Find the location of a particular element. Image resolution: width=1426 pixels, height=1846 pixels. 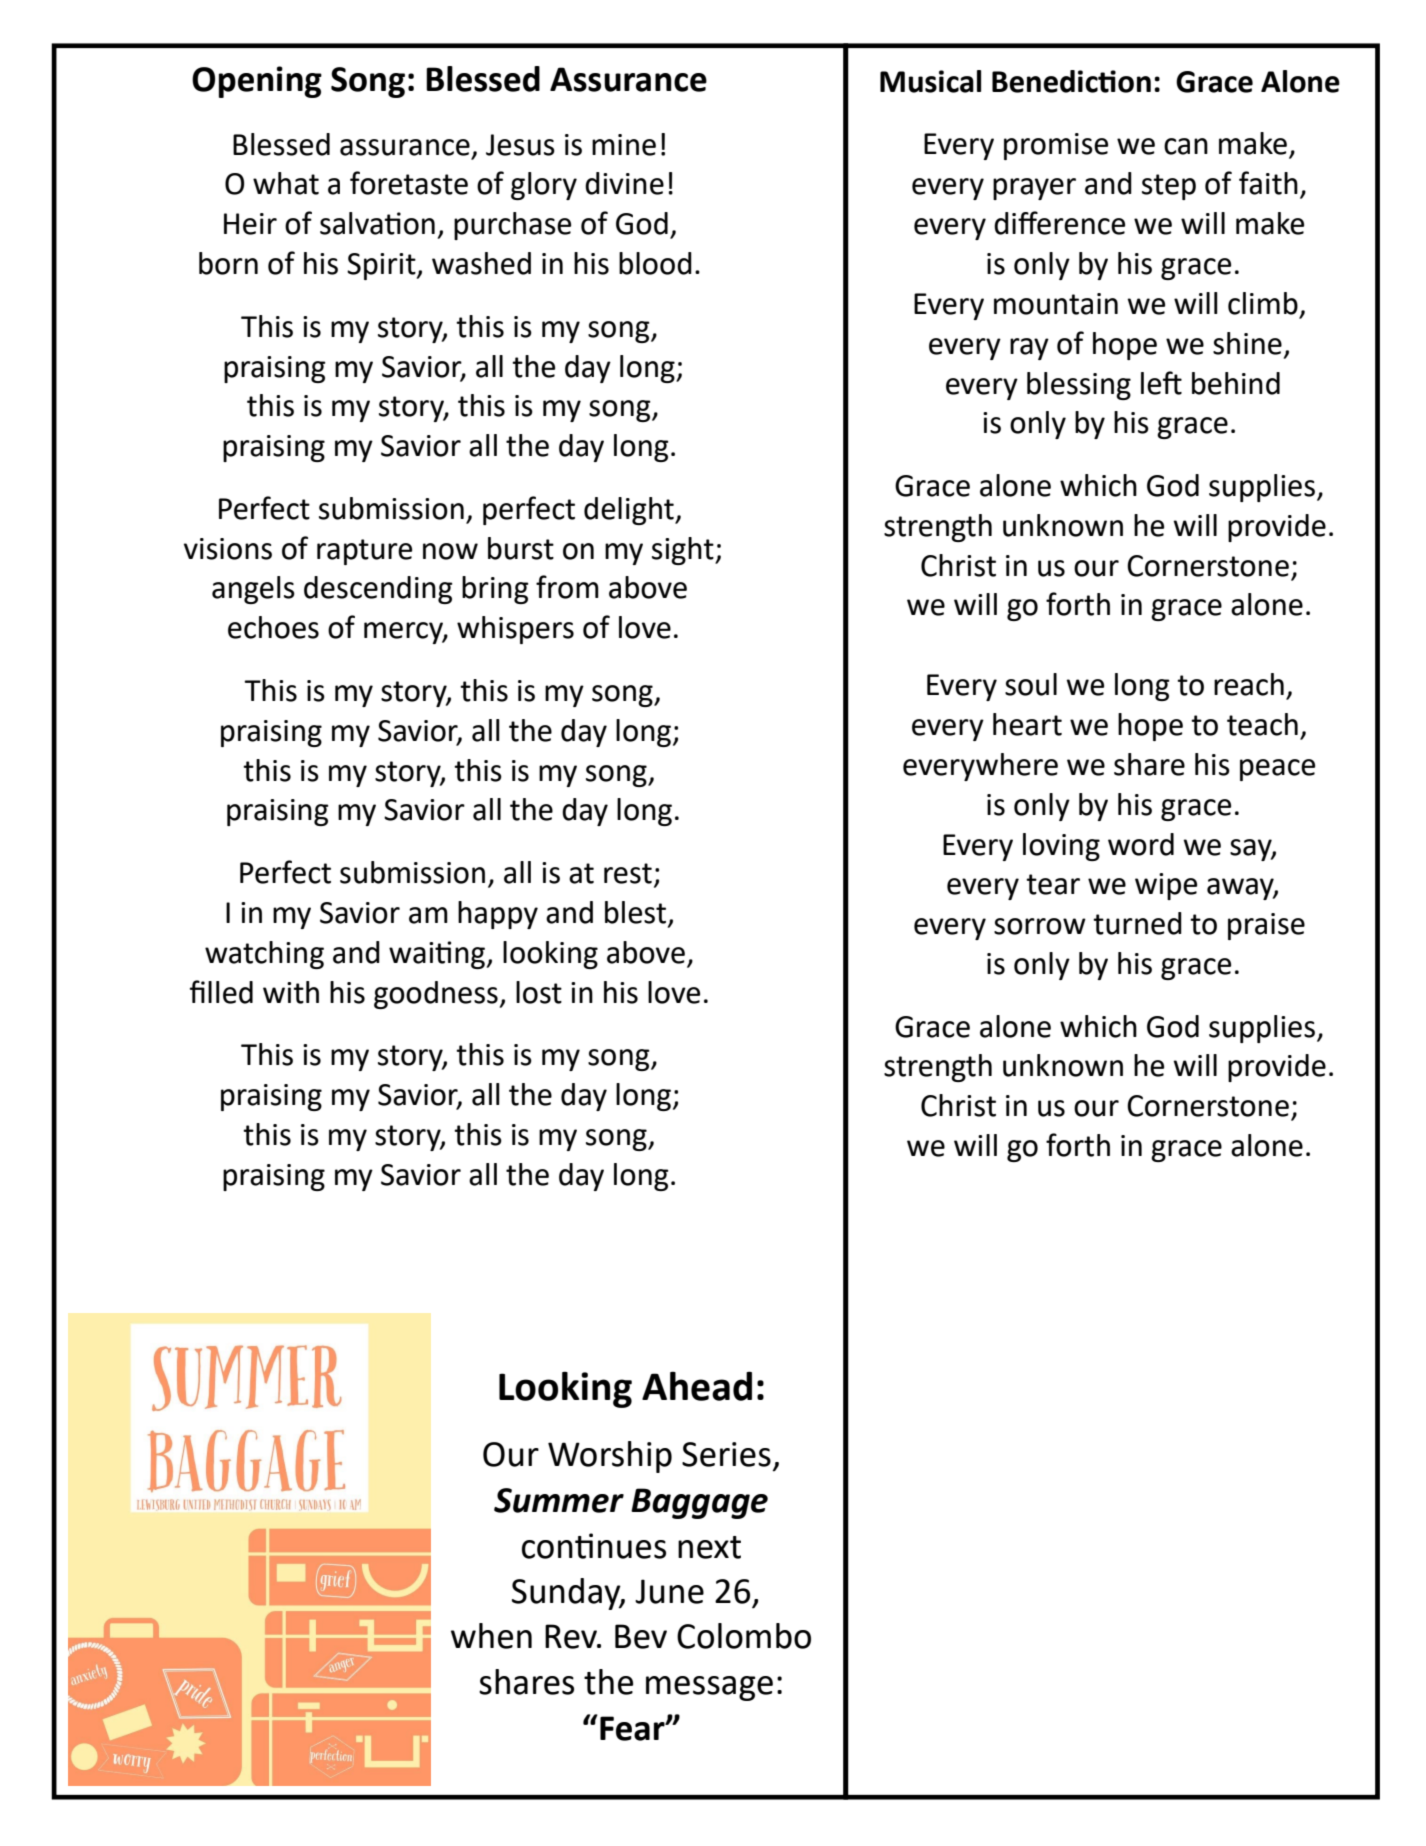

Ahead is located at coordinates (697, 1386).
